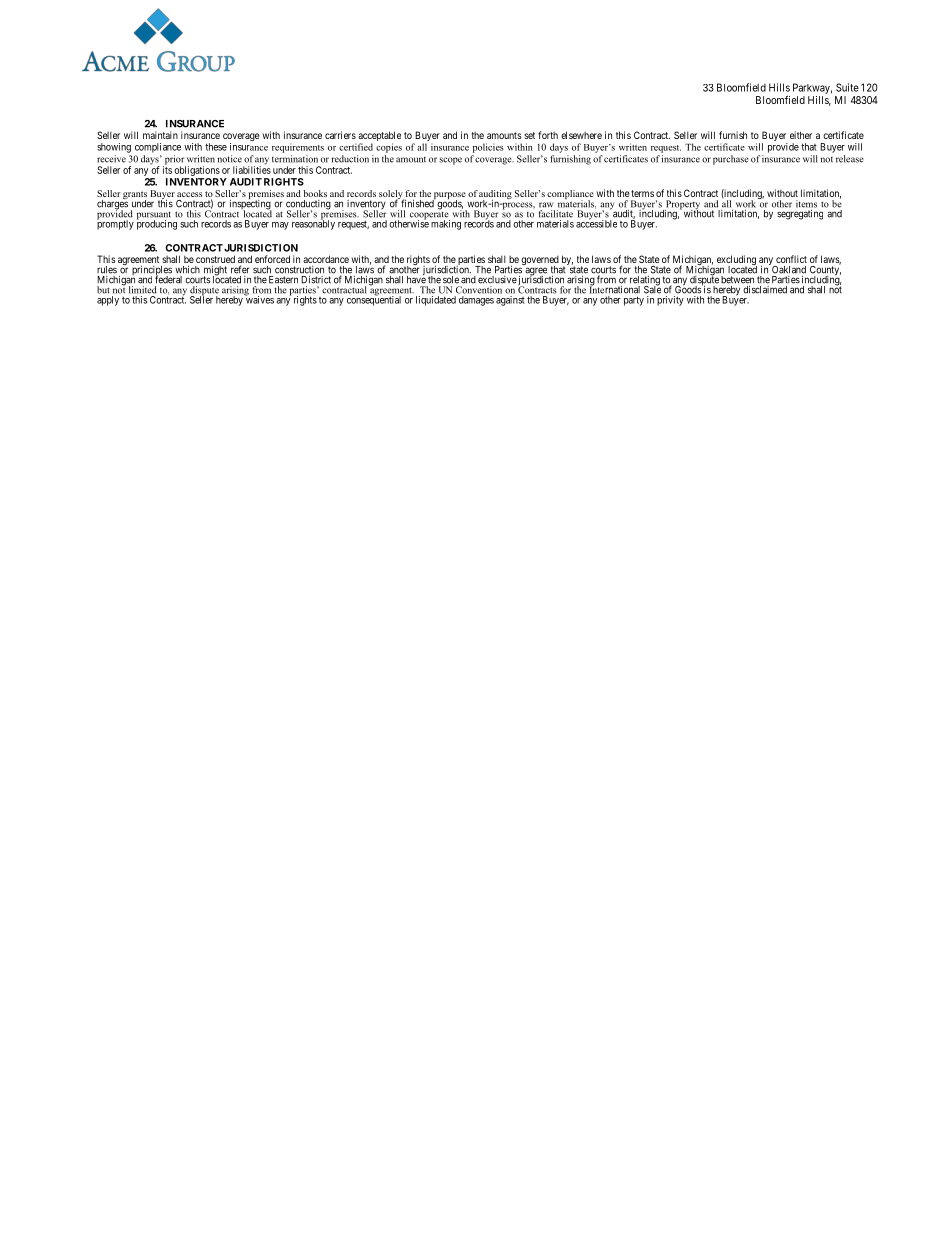 This image has height=1233, width=952. What do you see at coordinates (476, 301) in the image?
I see `damages` at bounding box center [476, 301].
